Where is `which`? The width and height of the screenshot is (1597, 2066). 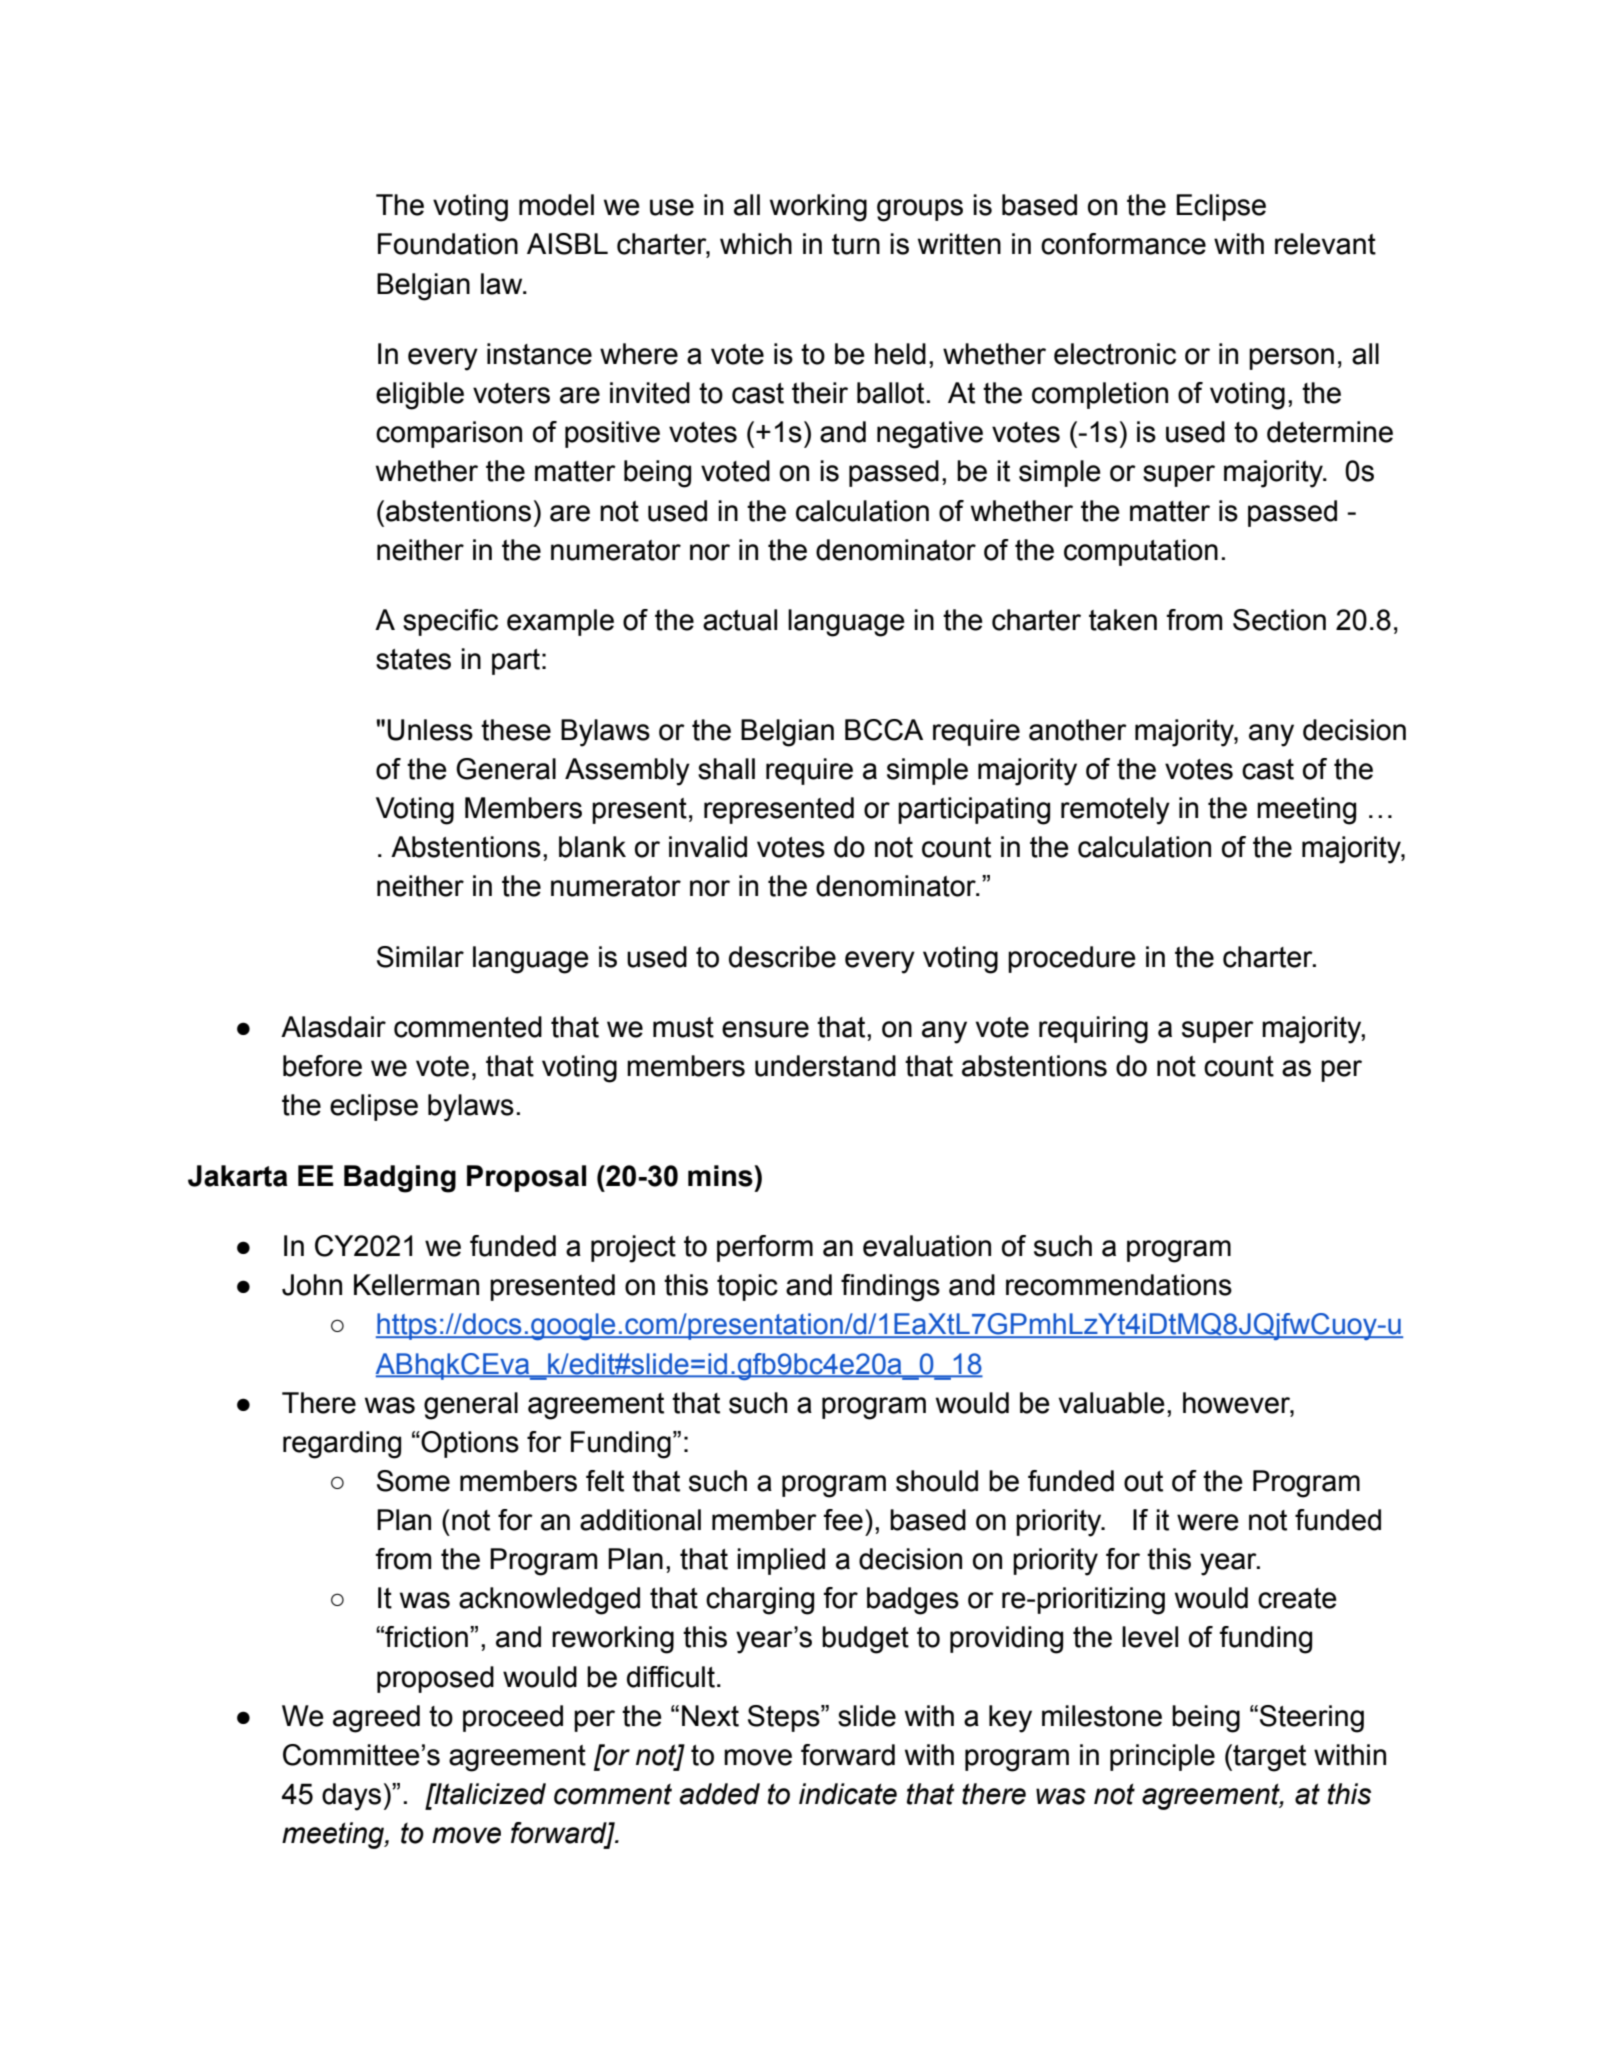
which is located at coordinates (756, 244).
